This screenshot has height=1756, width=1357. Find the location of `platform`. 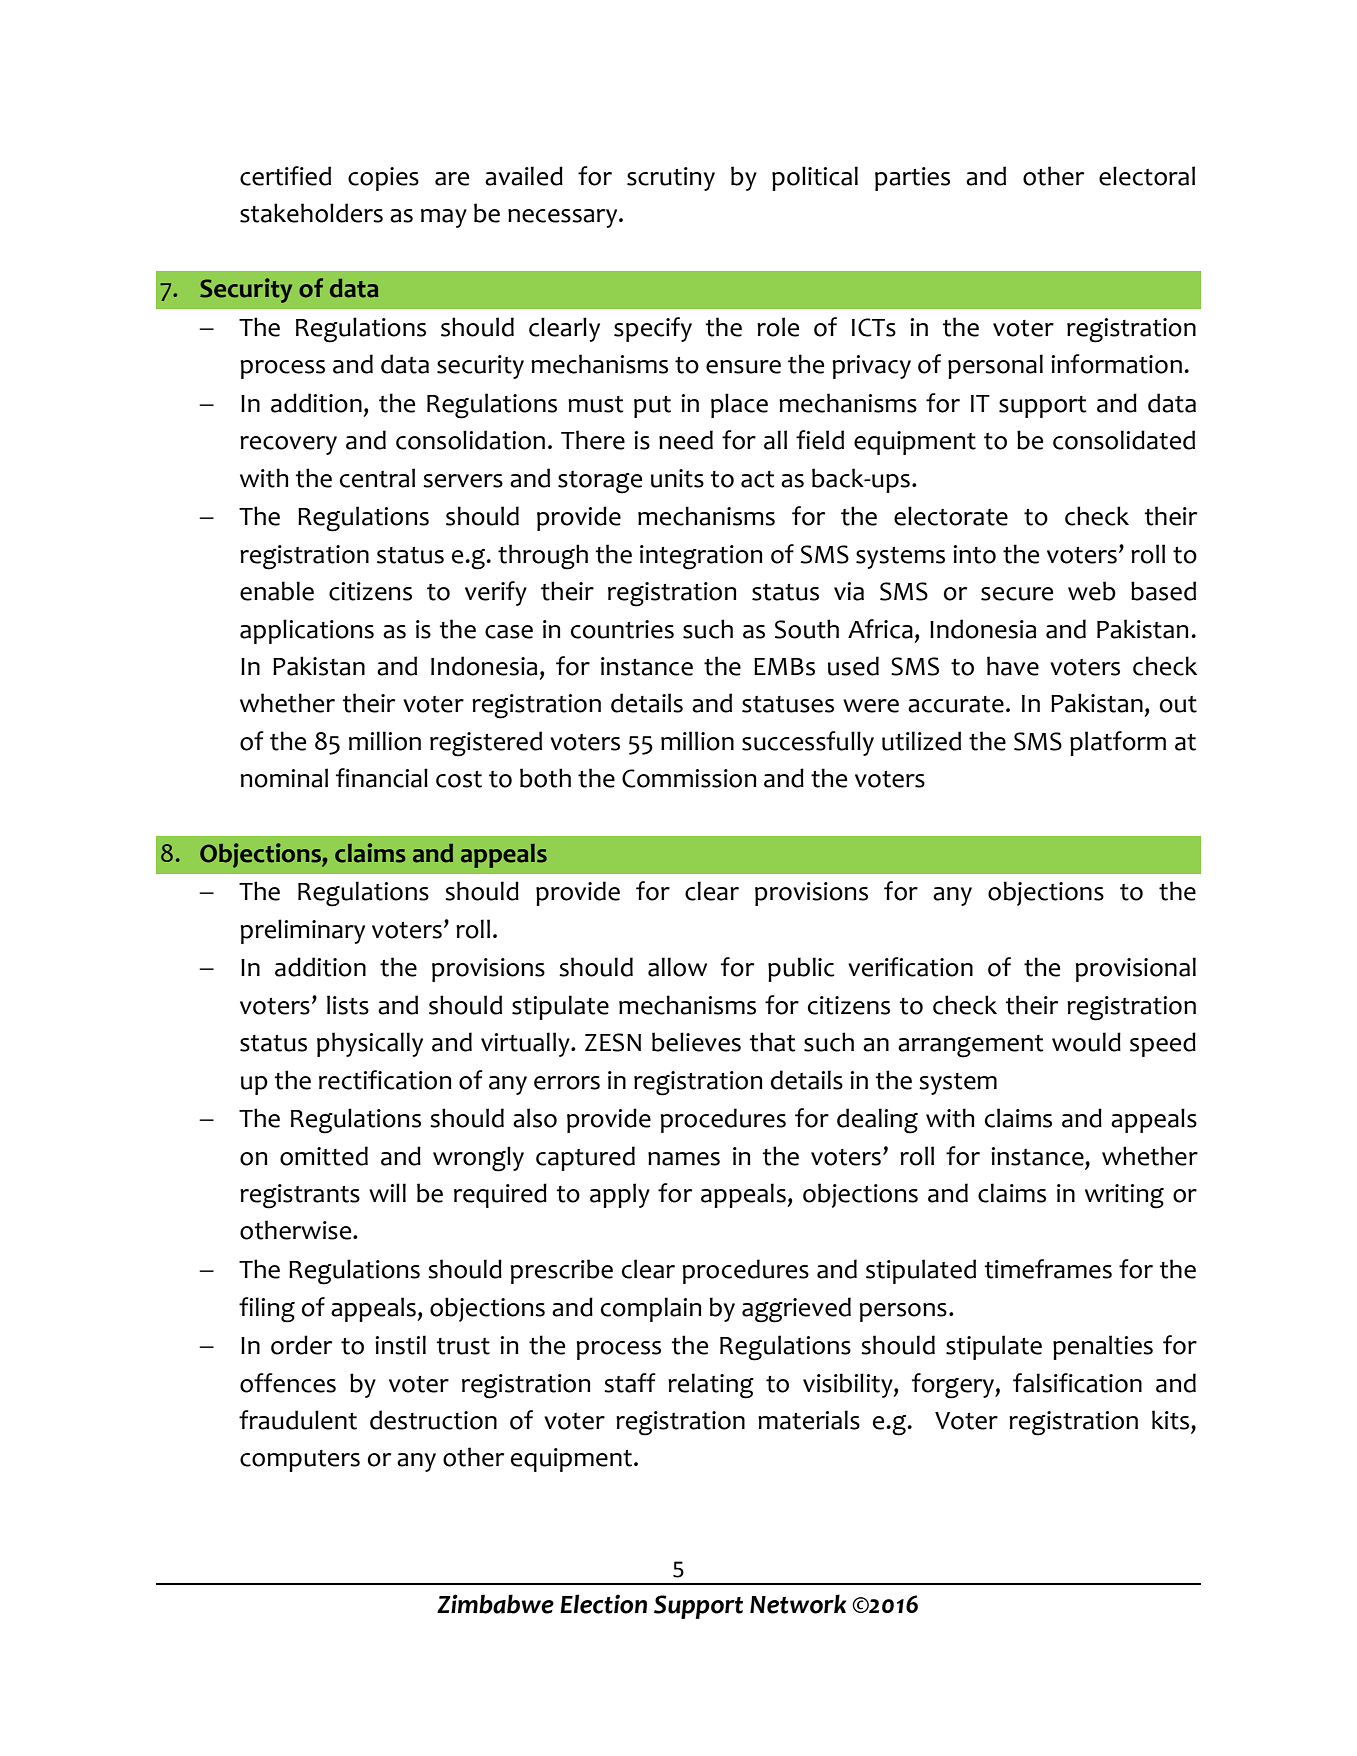

platform is located at coordinates (1118, 743).
